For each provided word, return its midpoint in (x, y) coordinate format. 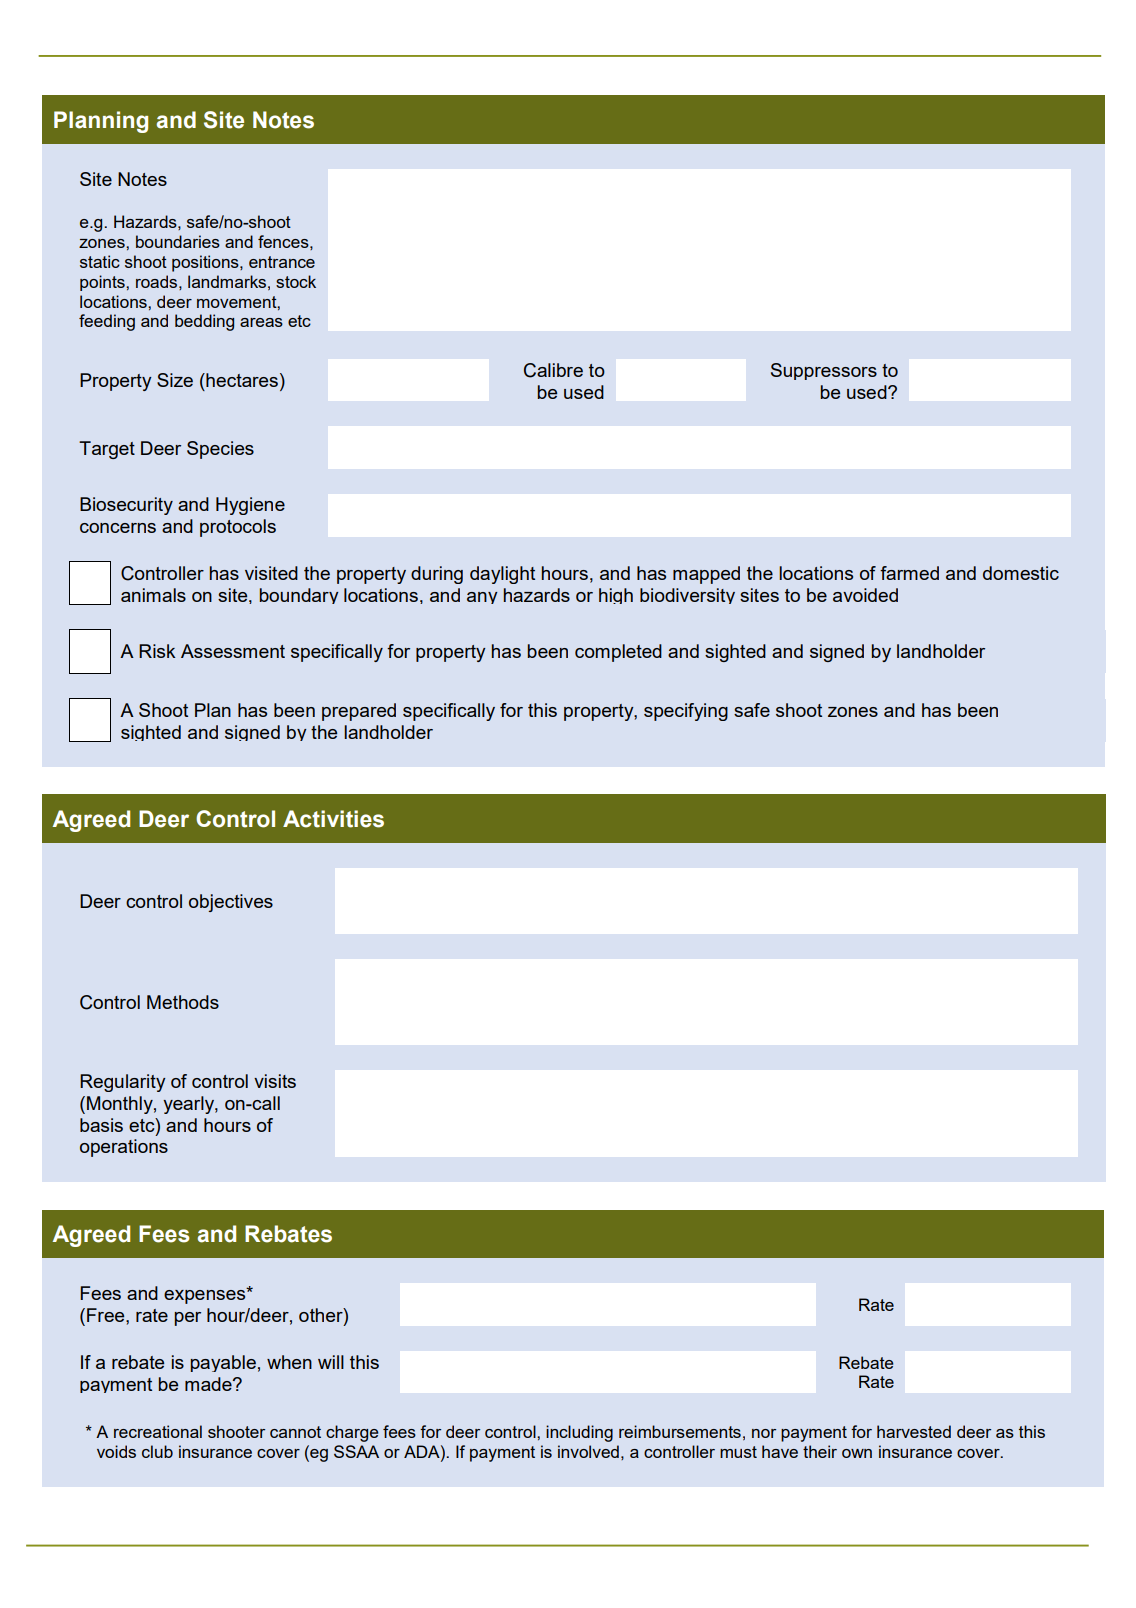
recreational (158, 1431)
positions (206, 263)
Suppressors (824, 371)
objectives (231, 903)
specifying (686, 712)
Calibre (553, 370)
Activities (333, 819)
